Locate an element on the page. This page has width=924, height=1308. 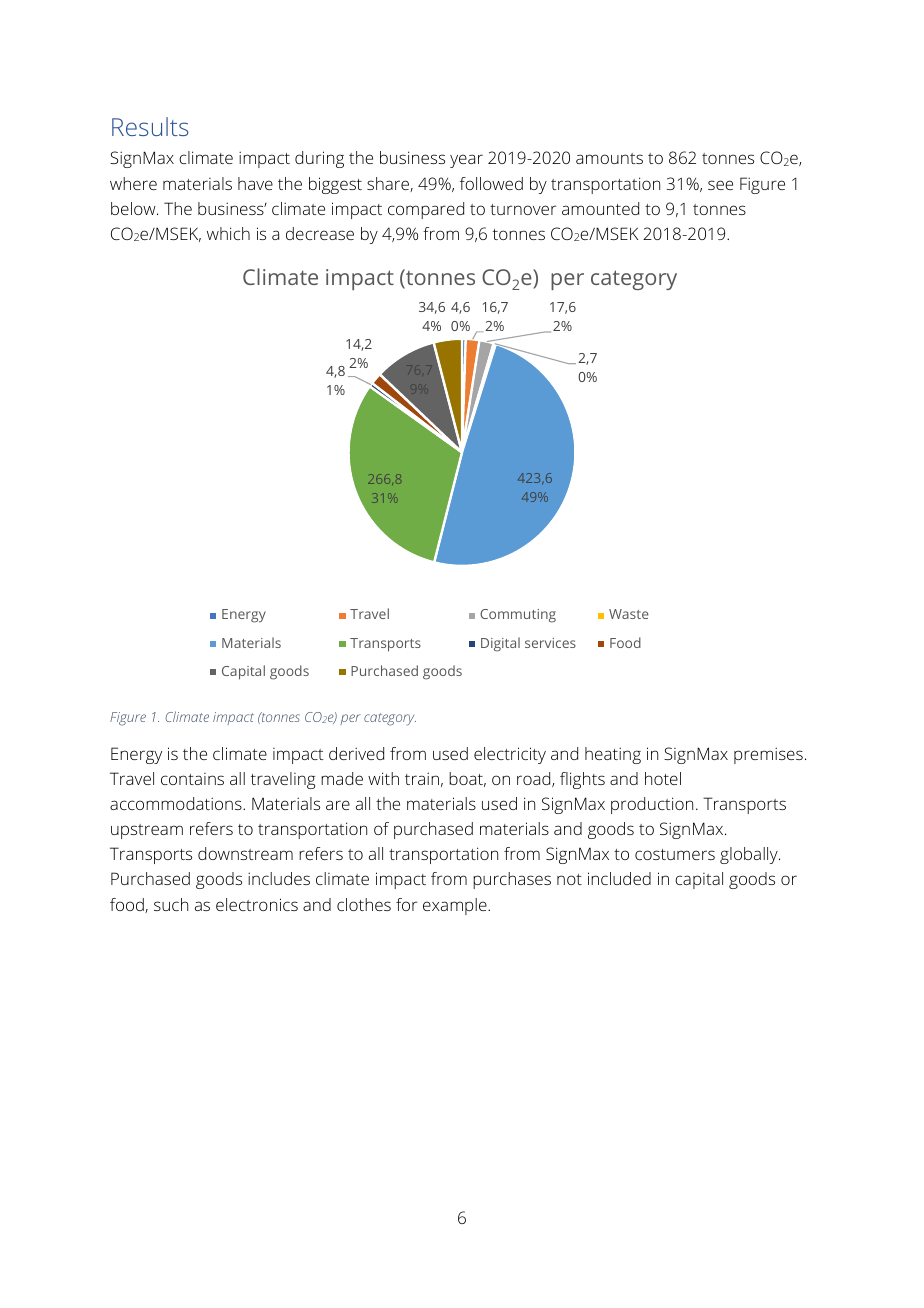
see is located at coordinates (720, 185).
